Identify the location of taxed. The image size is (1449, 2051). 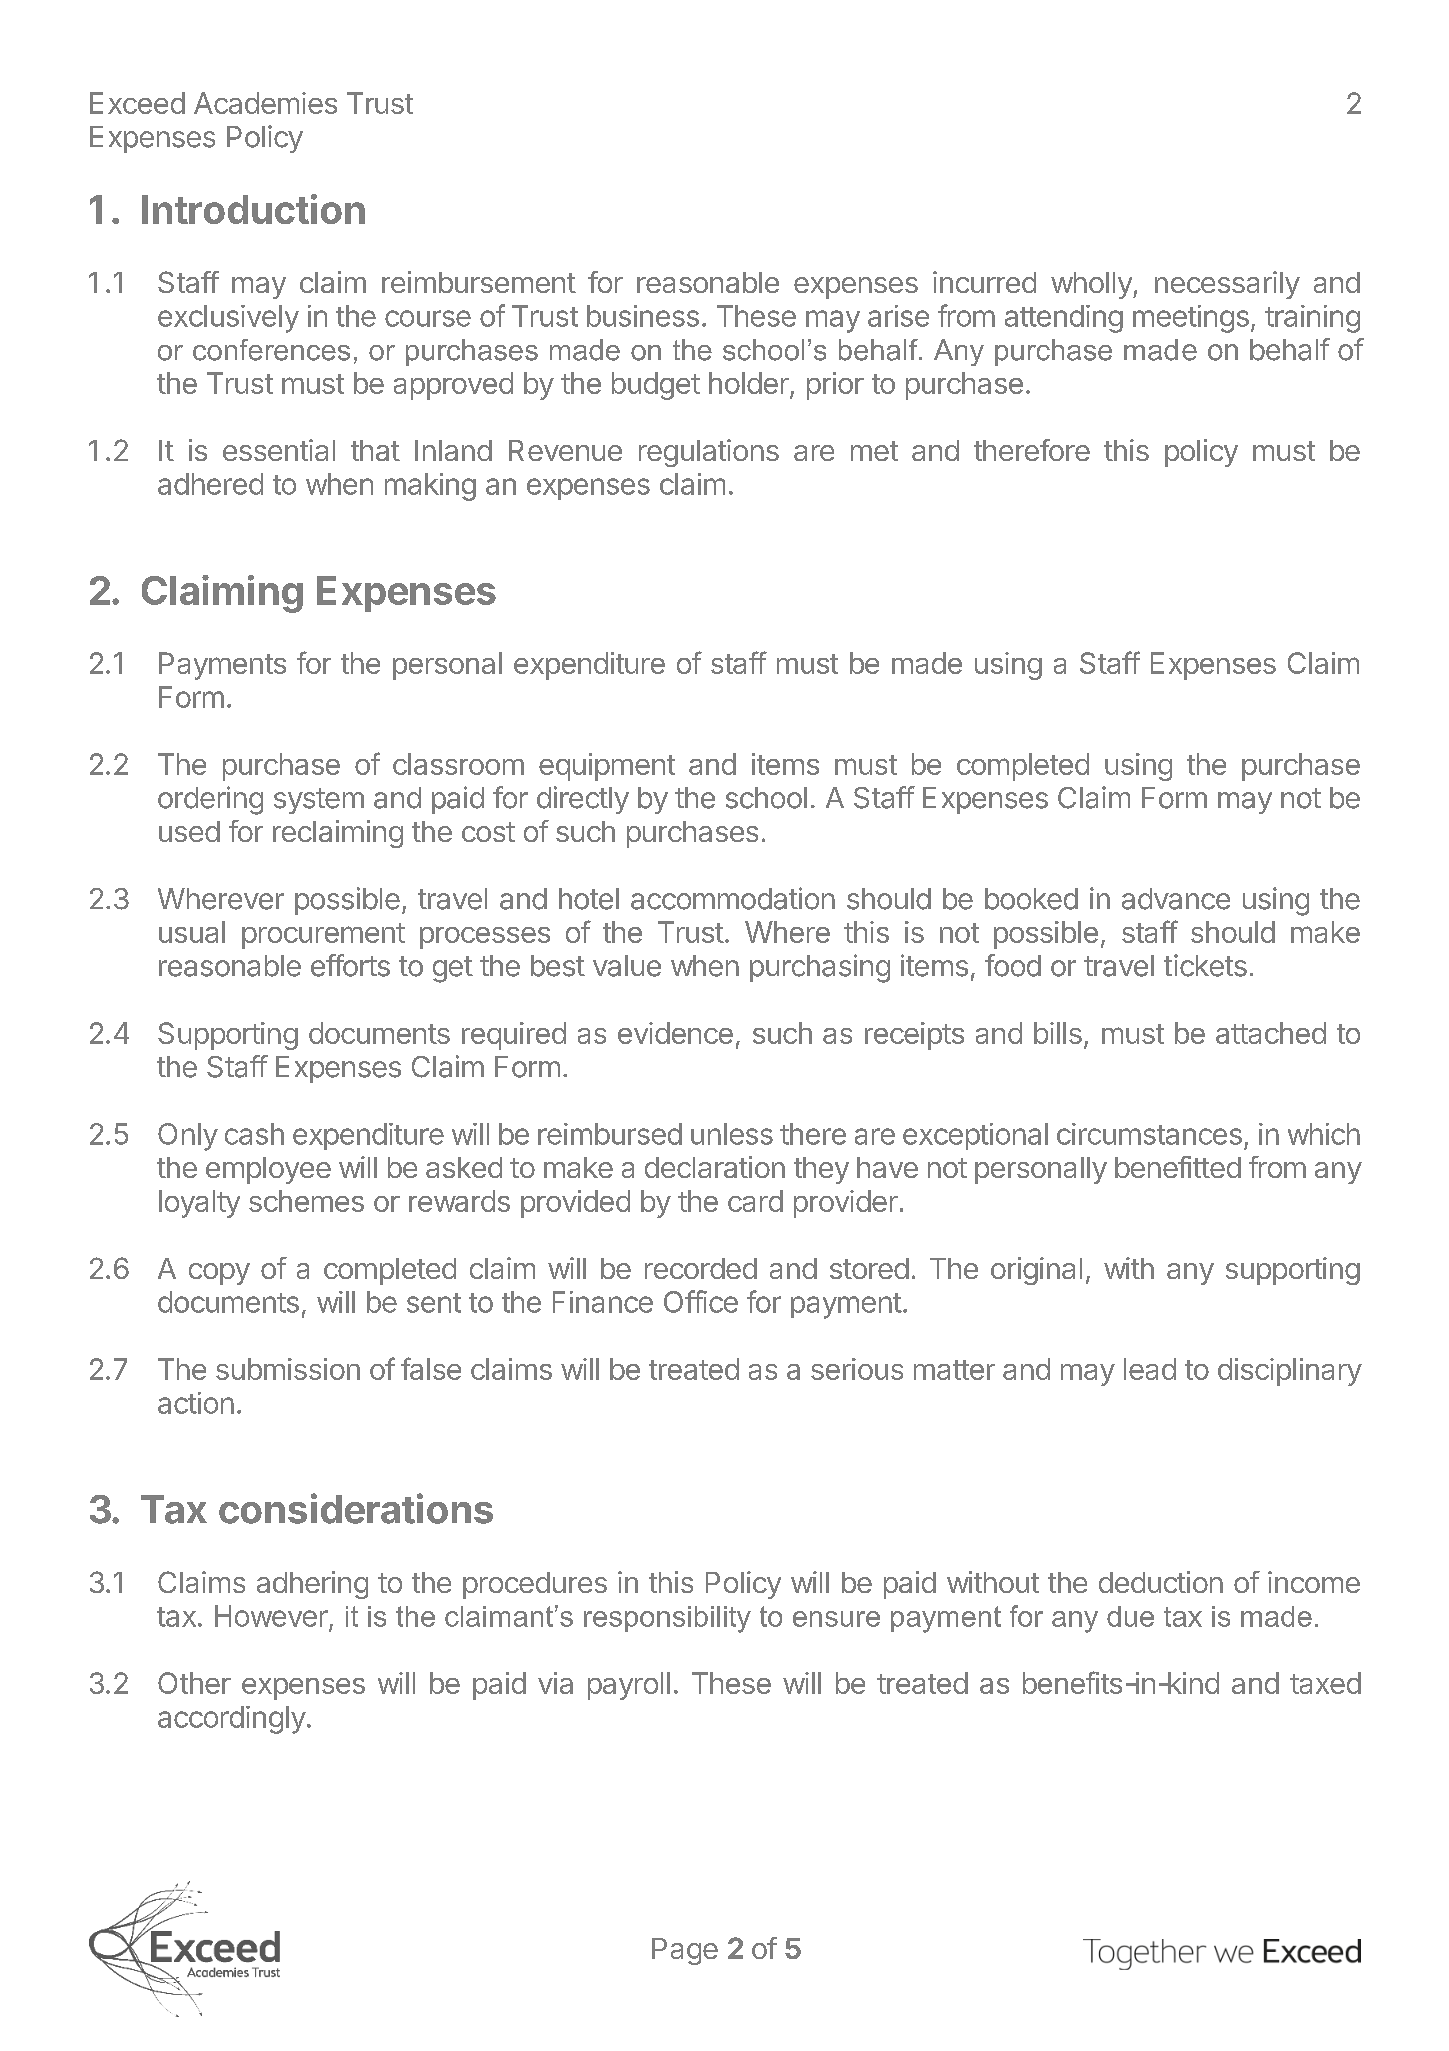
(1325, 1683).
